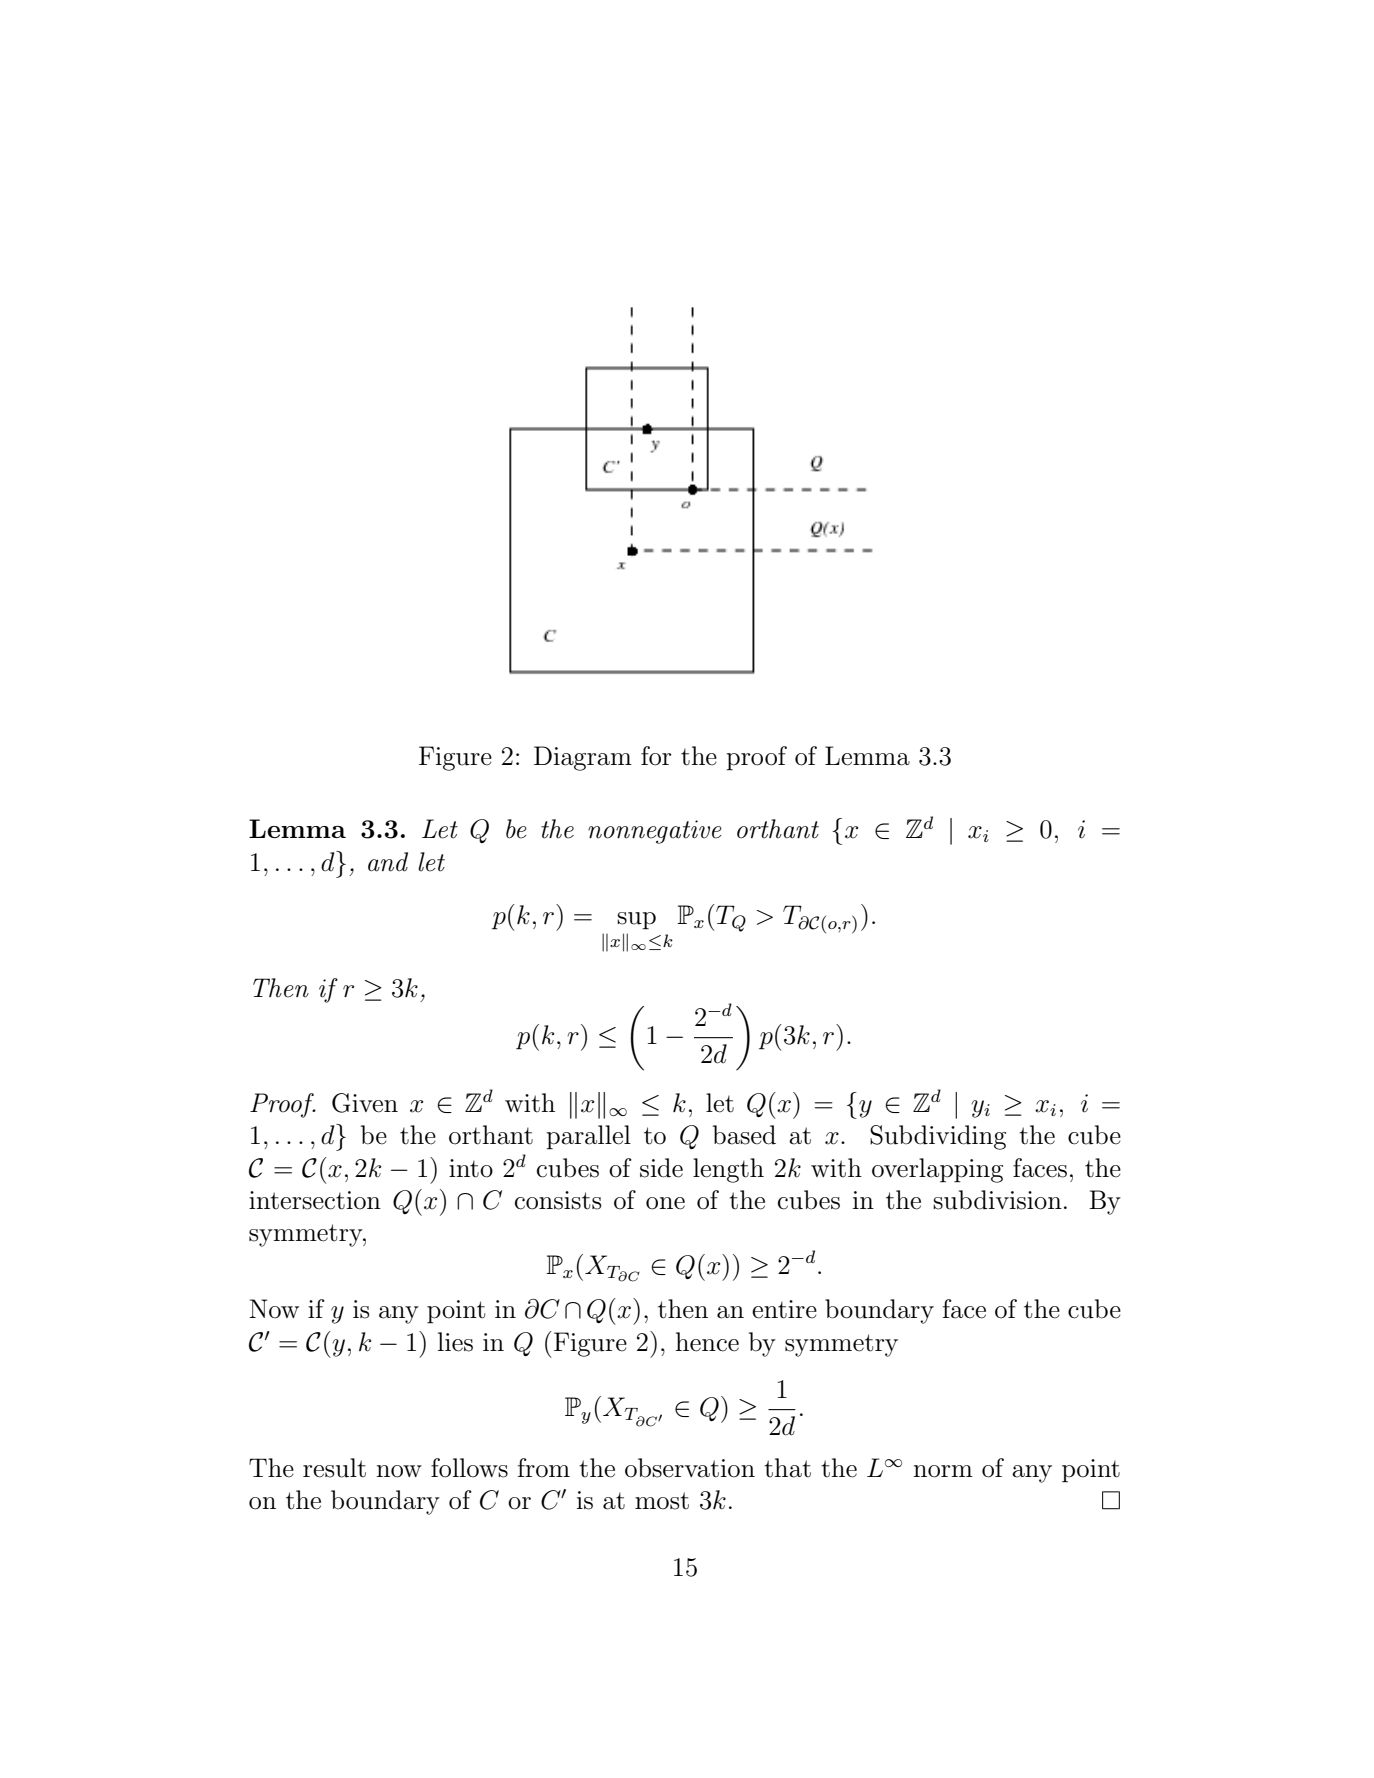 Image resolution: width=1374 pixels, height=1778 pixels. I want to click on and, so click(388, 862).
